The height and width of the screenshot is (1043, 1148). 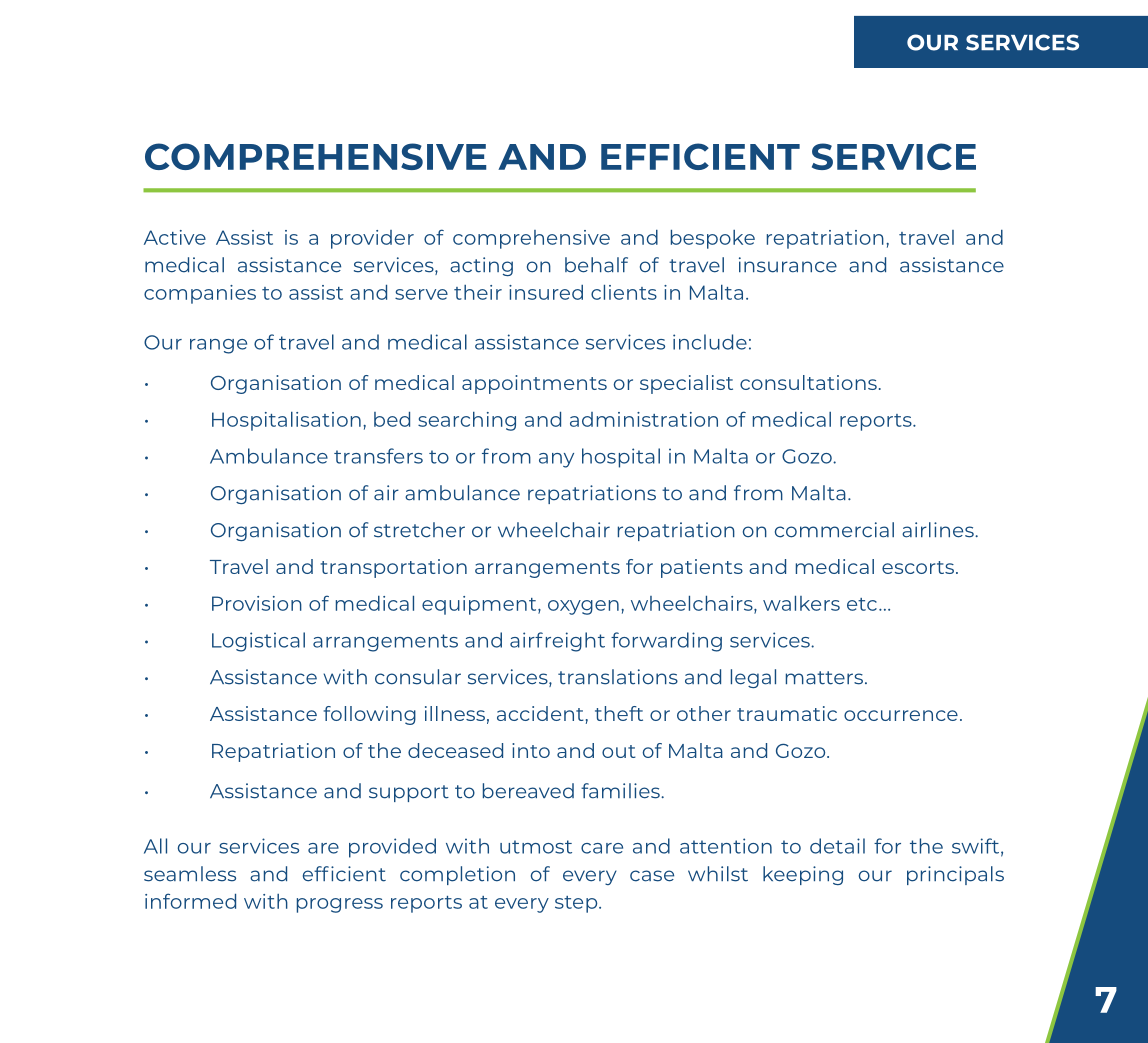 What do you see at coordinates (788, 265) in the screenshot?
I see `insurance` at bounding box center [788, 265].
